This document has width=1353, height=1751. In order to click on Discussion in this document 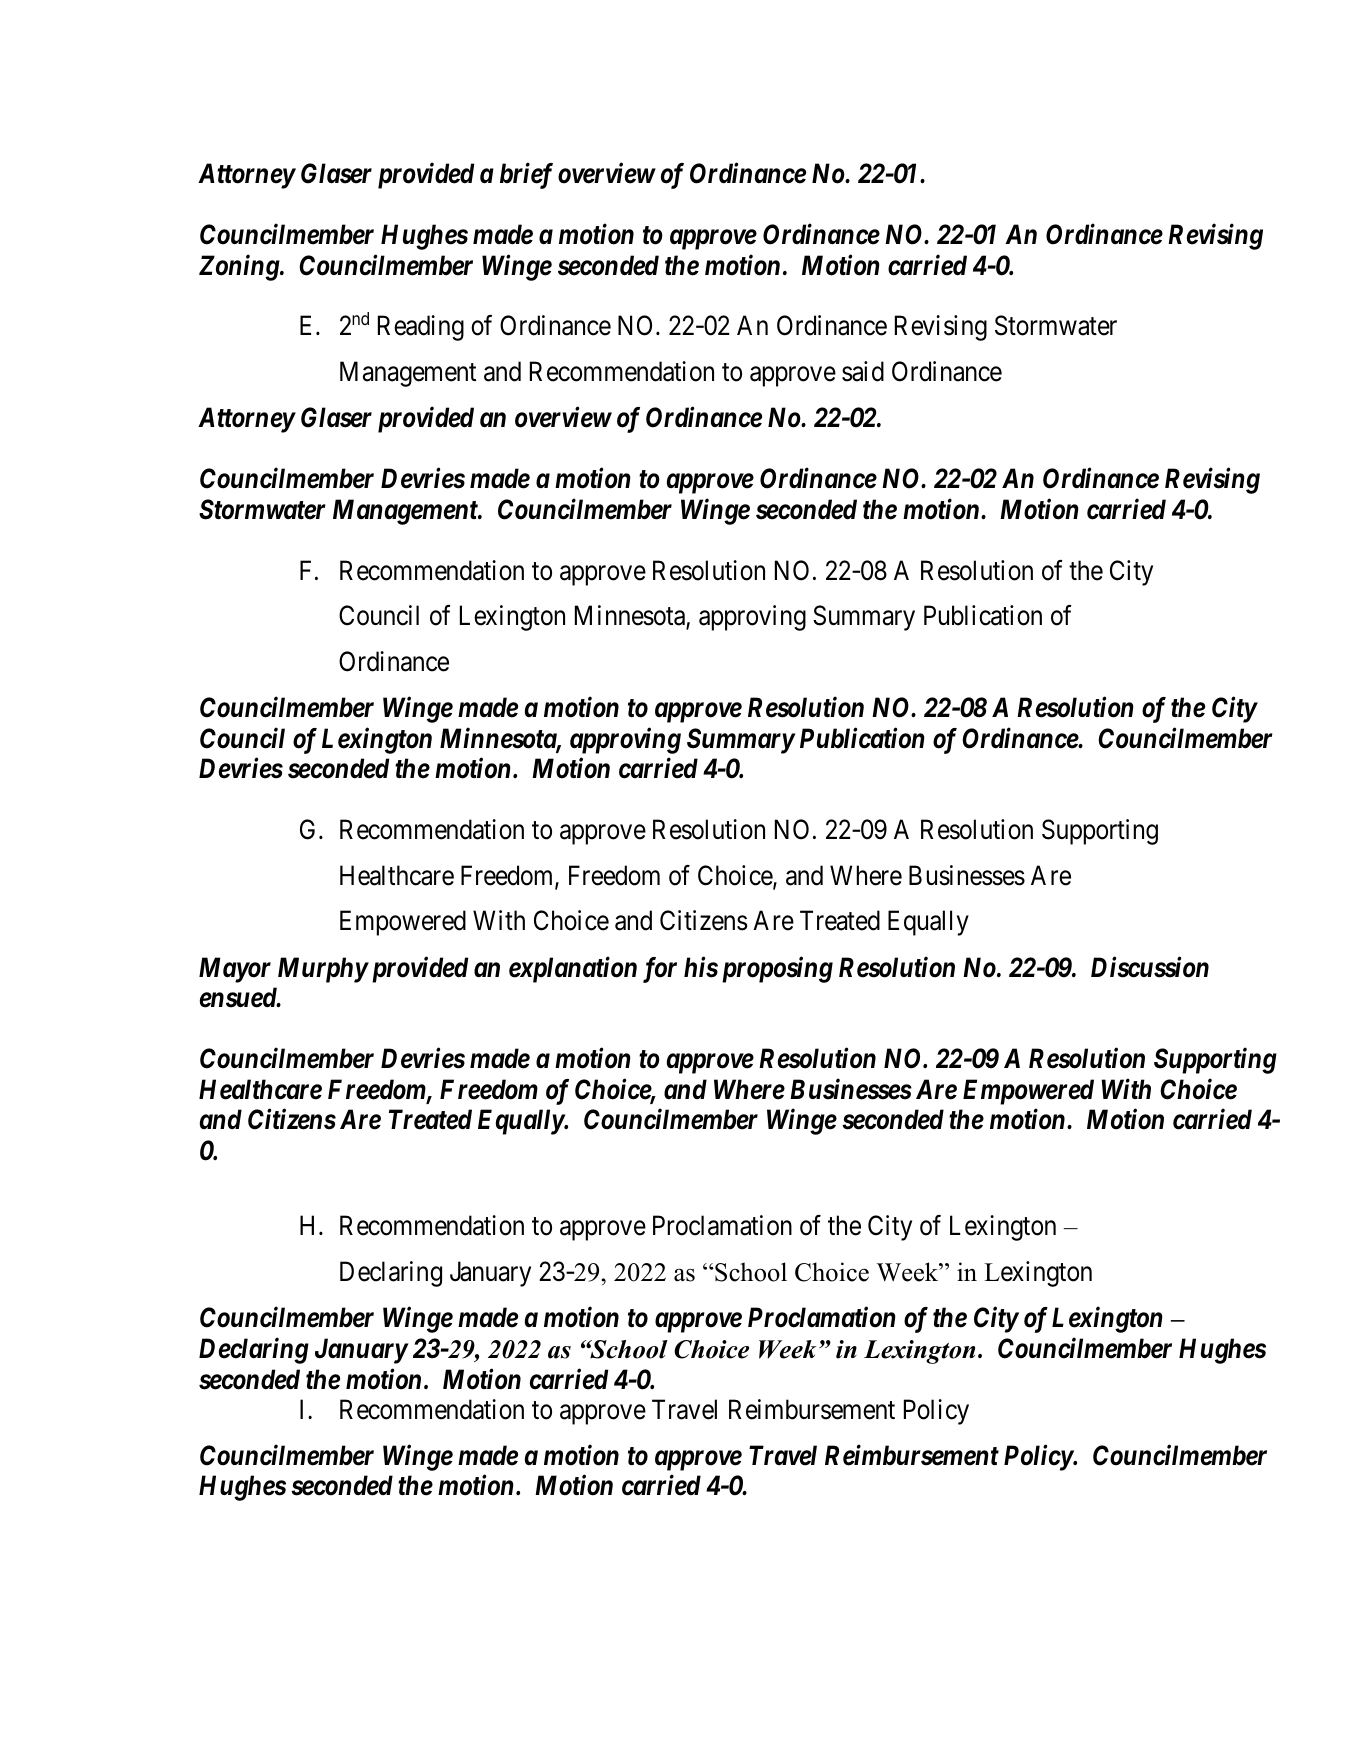, I will do `click(1150, 967)`.
